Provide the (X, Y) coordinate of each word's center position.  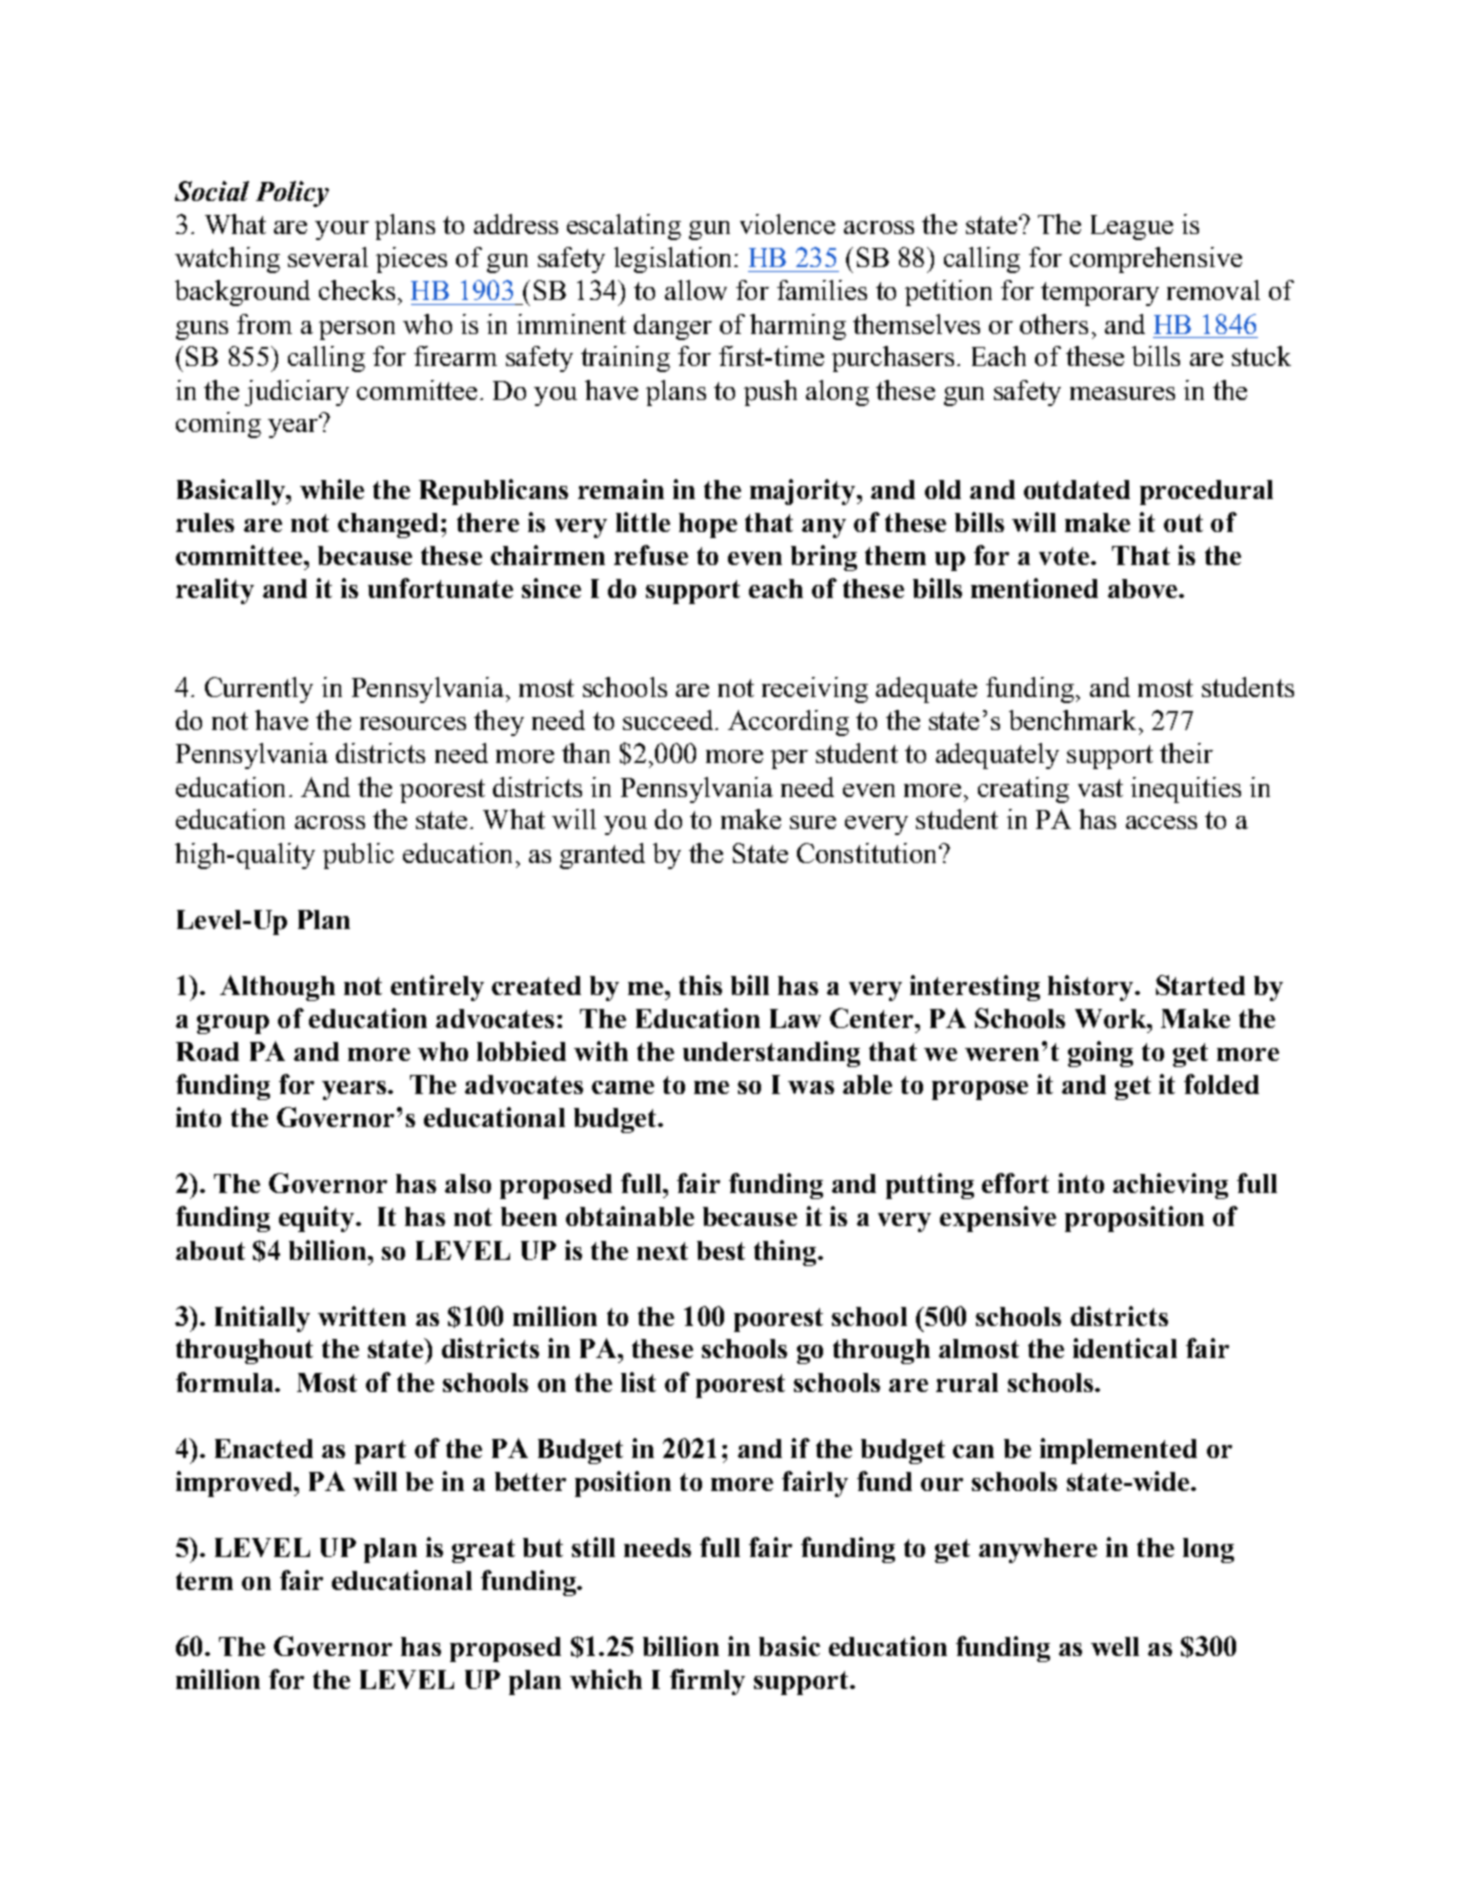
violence (787, 224)
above (1144, 588)
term (204, 1581)
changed (388, 525)
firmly (707, 1682)
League (1132, 227)
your (342, 230)
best (721, 1250)
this (700, 985)
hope (708, 525)
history (1092, 988)
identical (1125, 1348)
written (362, 1316)
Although (277, 988)
